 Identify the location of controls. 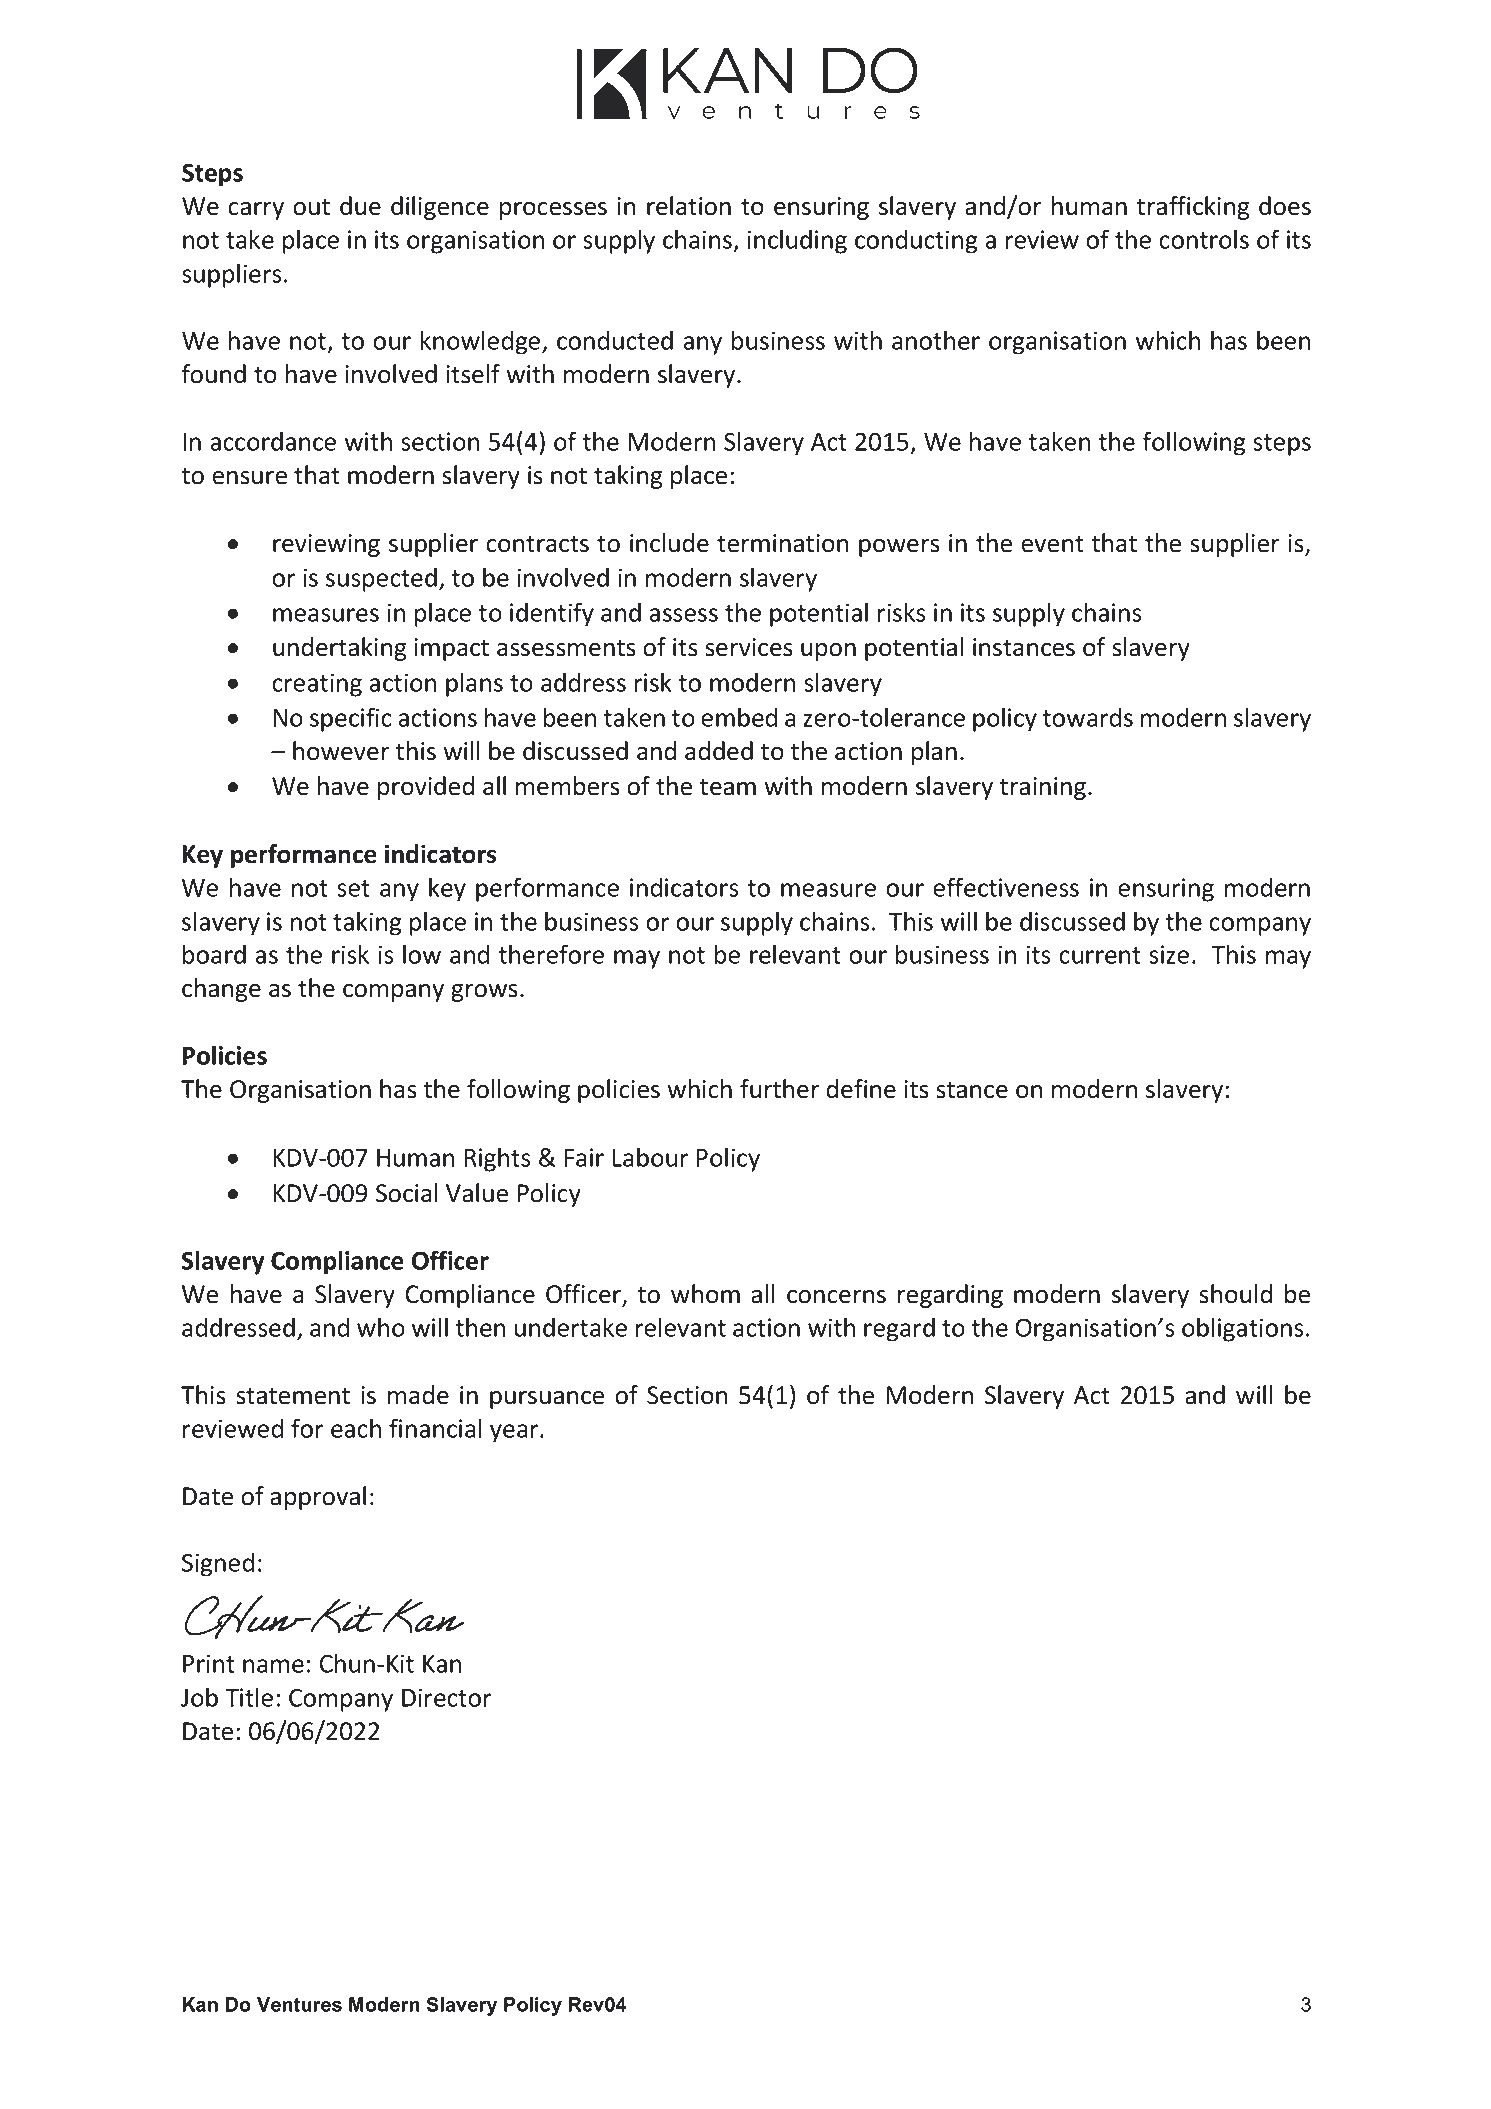
(1204, 239).
